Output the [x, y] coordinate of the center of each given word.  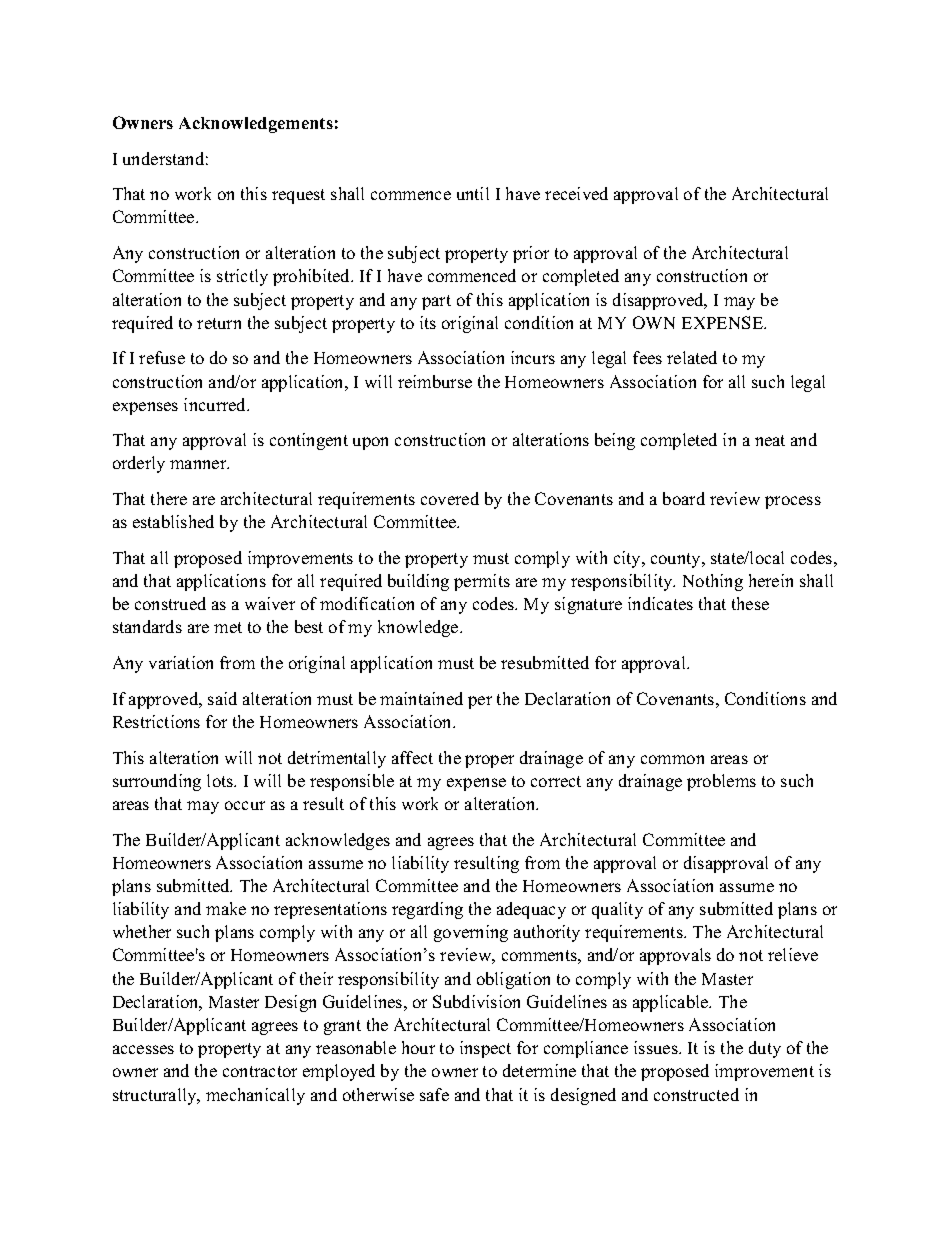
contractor [260, 1071]
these [750, 603]
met [228, 627]
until [473, 193]
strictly [242, 277]
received [576, 193]
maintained [421, 698]
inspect [485, 1049]
